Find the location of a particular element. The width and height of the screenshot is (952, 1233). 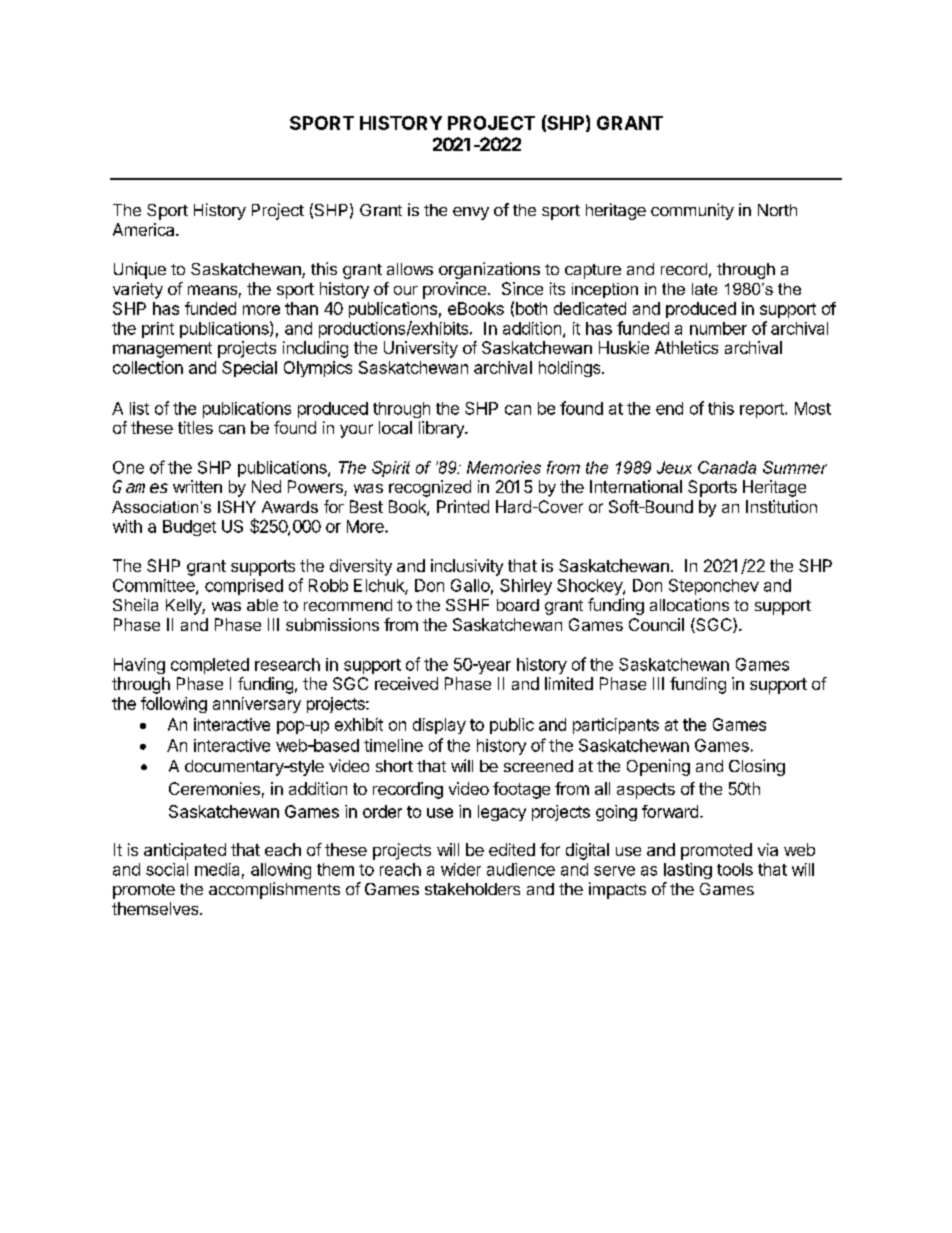

Budget is located at coordinates (189, 528).
